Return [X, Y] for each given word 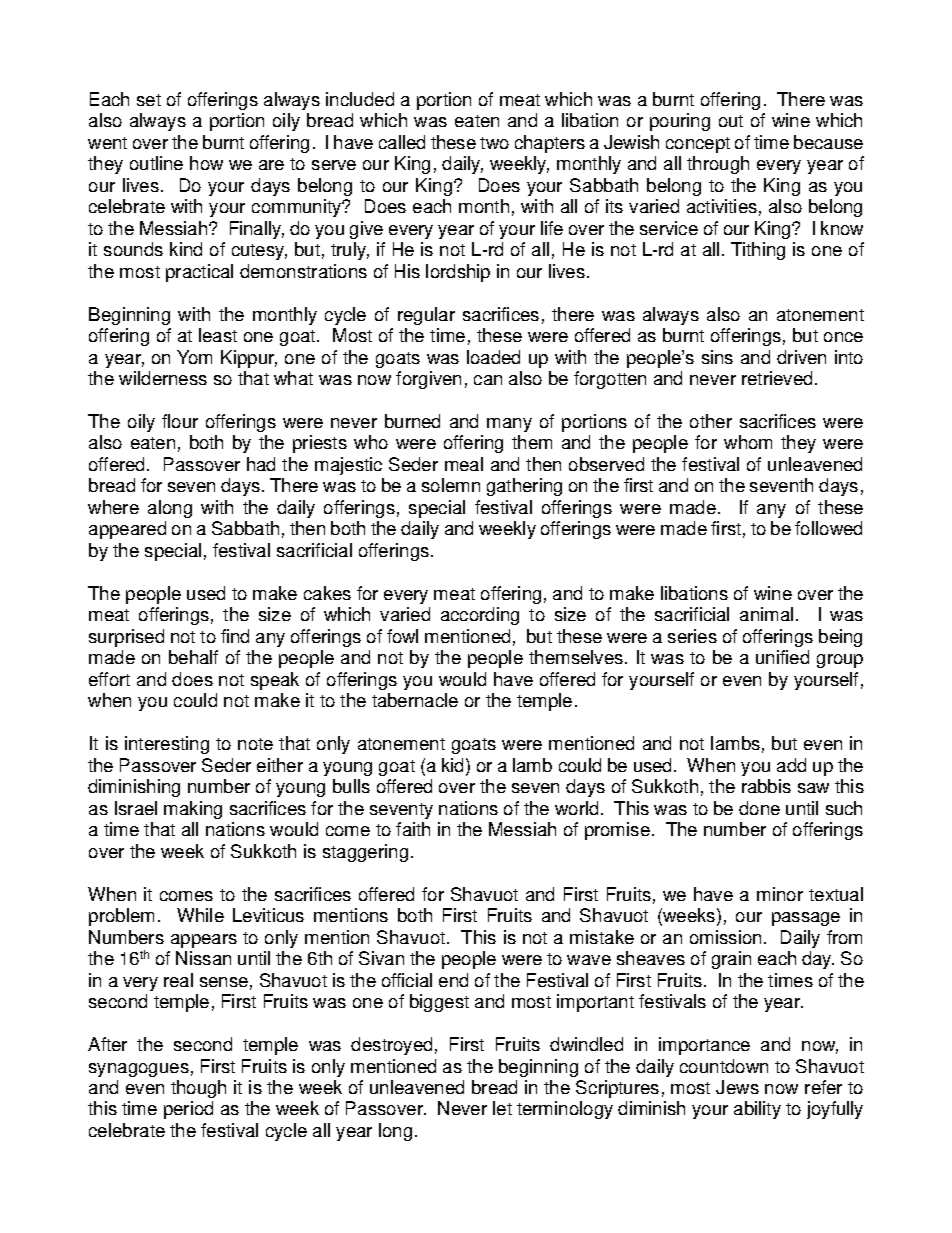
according [480, 616]
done [759, 808]
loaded [493, 357]
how [206, 163]
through [718, 165]
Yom [194, 357]
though [198, 1089]
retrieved [777, 378]
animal [766, 614]
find [235, 636]
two [494, 143]
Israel [136, 808]
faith [413, 829]
